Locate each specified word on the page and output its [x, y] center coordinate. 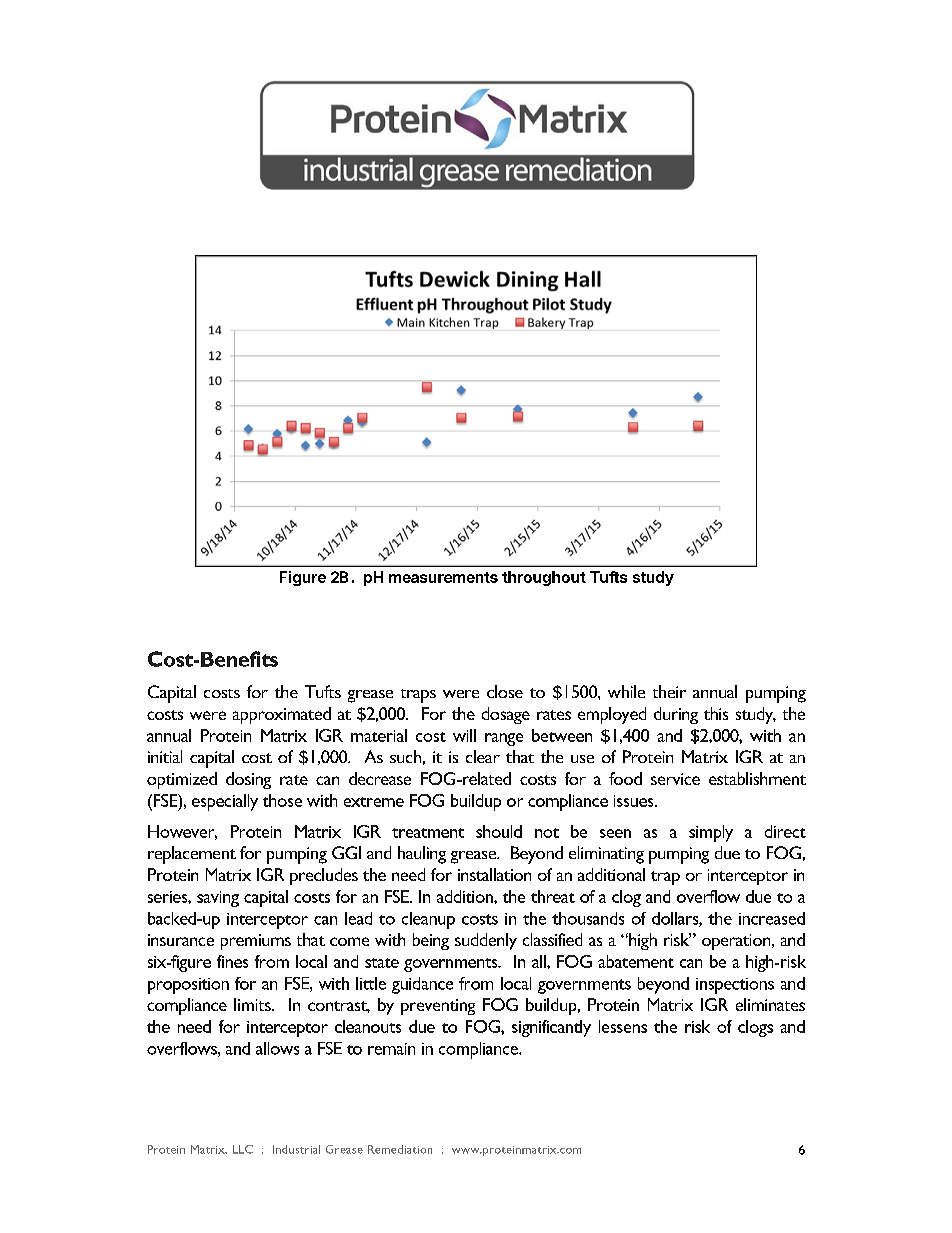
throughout [544, 578]
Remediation [400, 1149]
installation [494, 874]
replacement [192, 855]
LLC [243, 1149]
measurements [443, 577]
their [669, 691]
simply [711, 833]
